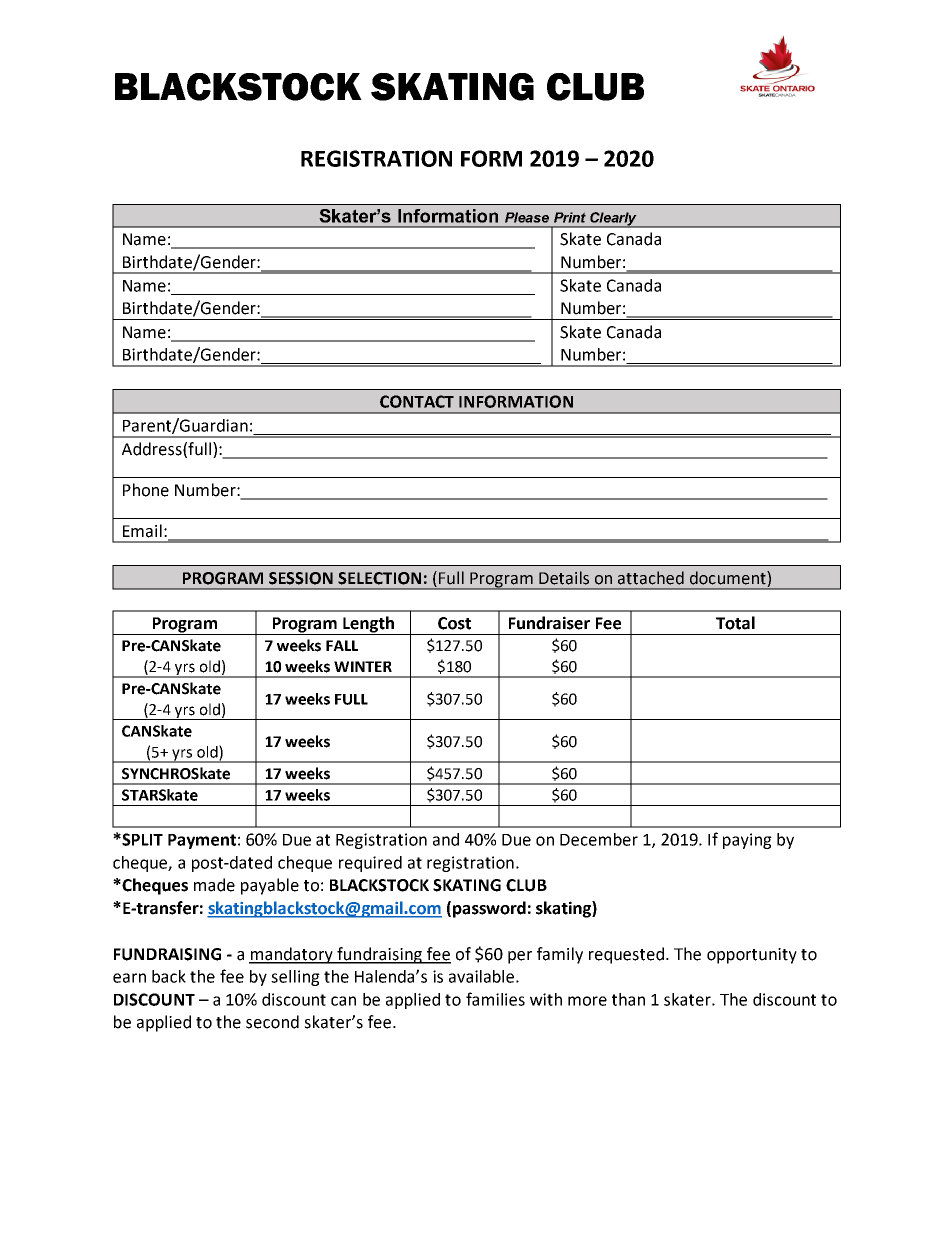  Describe the element at coordinates (363, 666) in the document. I see `WINTER` at that location.
